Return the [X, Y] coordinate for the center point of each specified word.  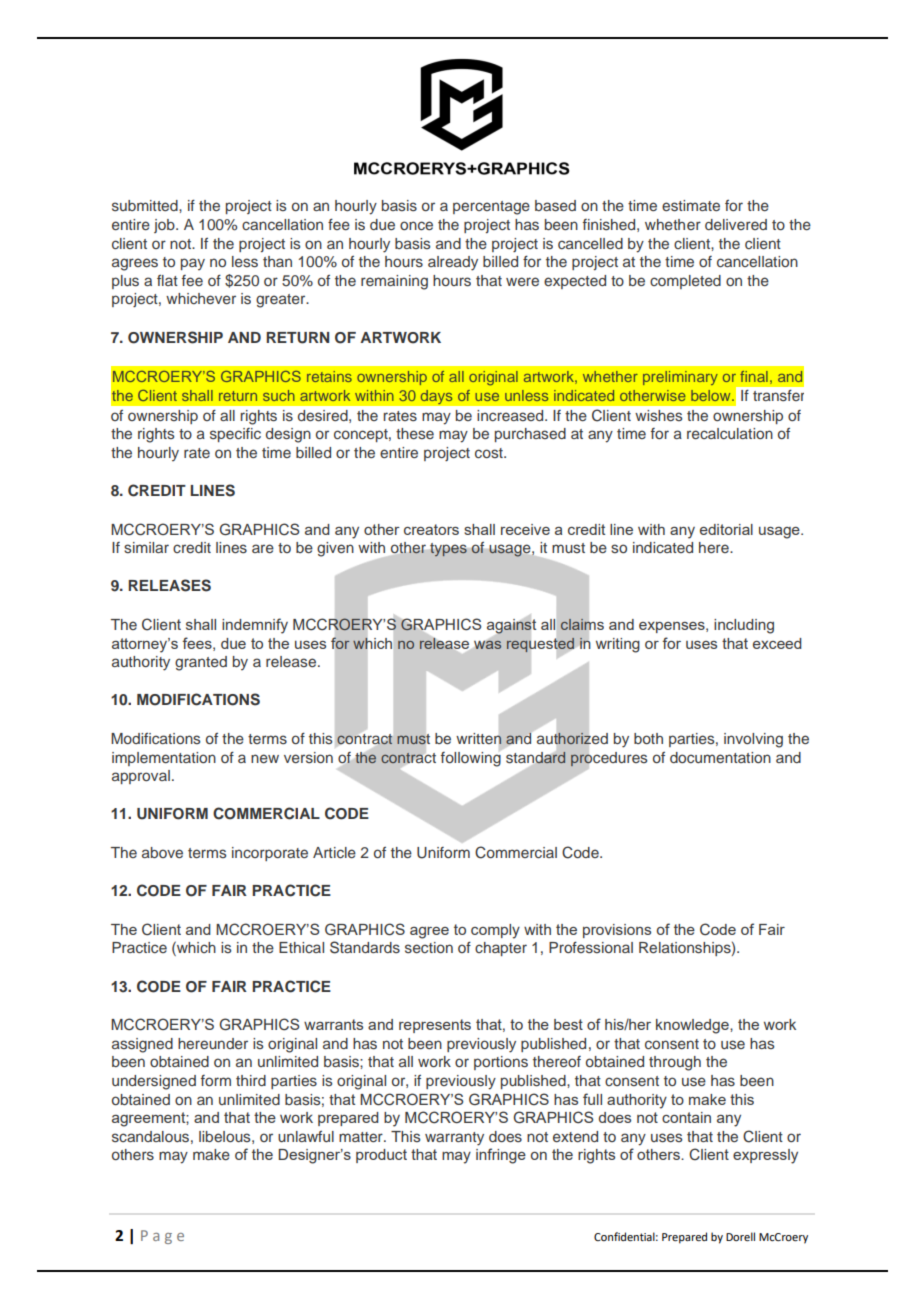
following [471, 758]
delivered [736, 224]
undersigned [154, 1082]
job [165, 226]
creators [431, 529]
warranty [454, 1139]
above [162, 852]
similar [146, 547]
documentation [720, 757]
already [453, 263]
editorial [726, 529]
